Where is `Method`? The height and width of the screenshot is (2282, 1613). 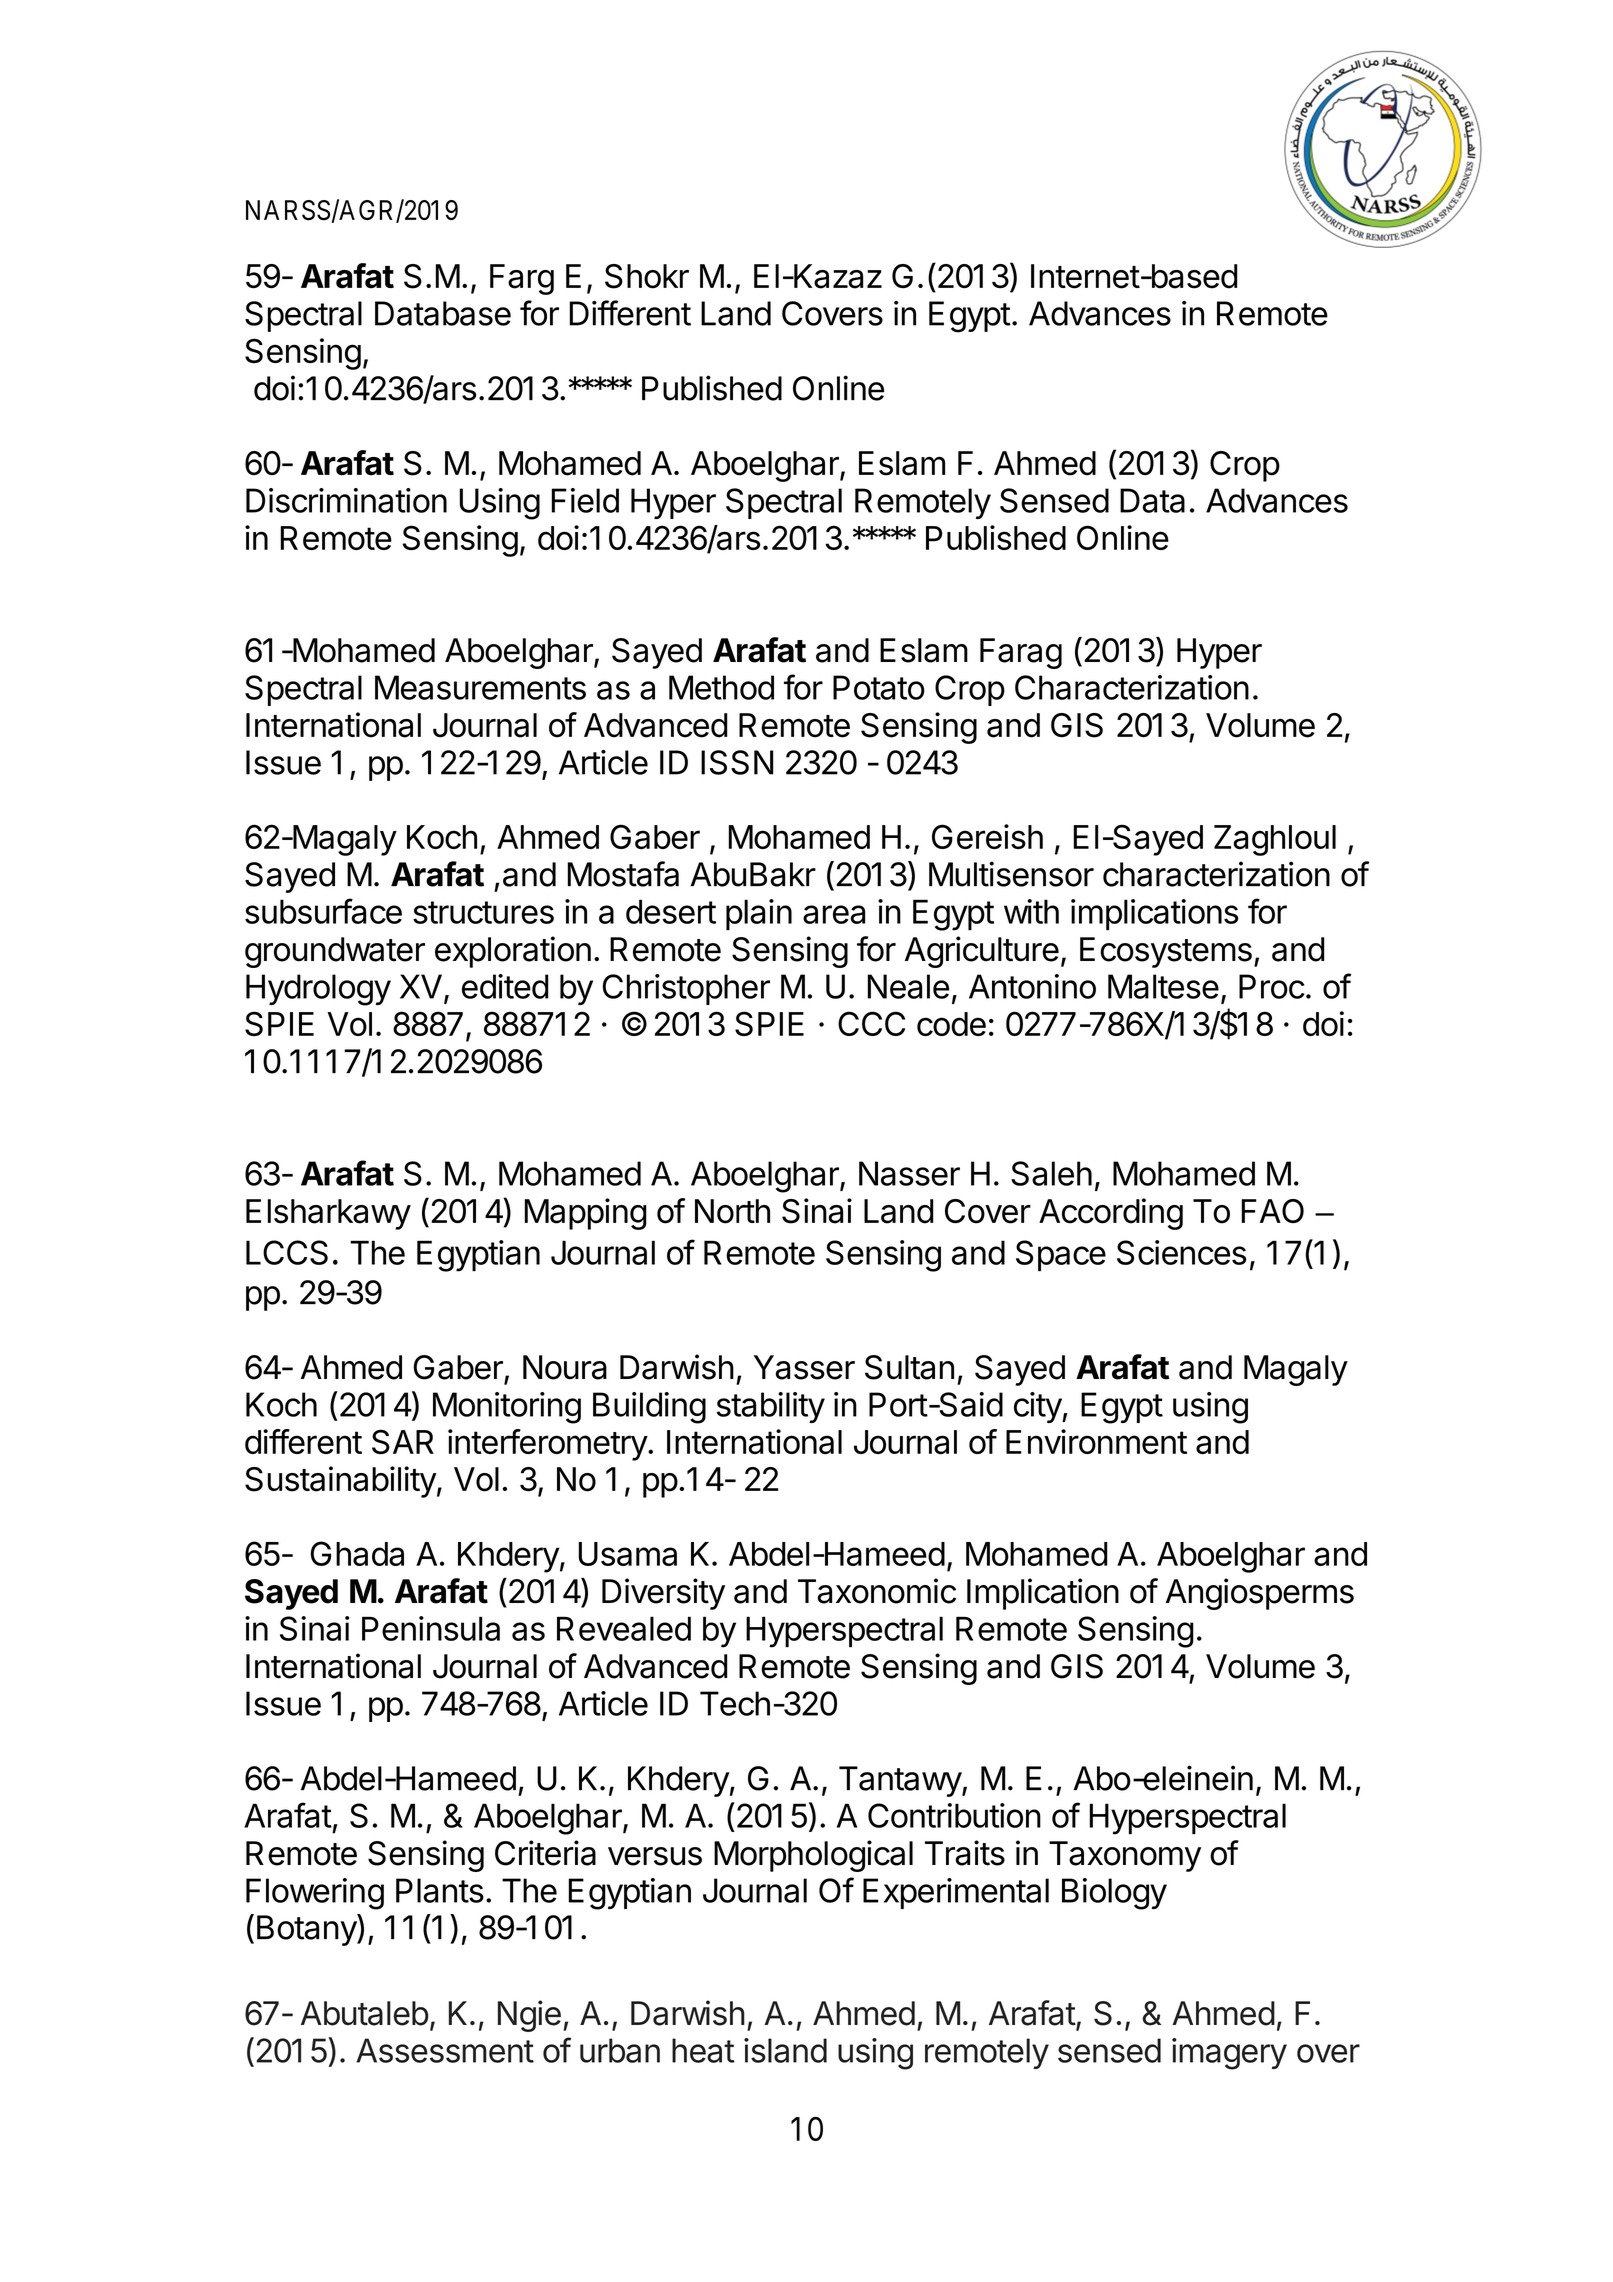
Method is located at coordinates (721, 687).
